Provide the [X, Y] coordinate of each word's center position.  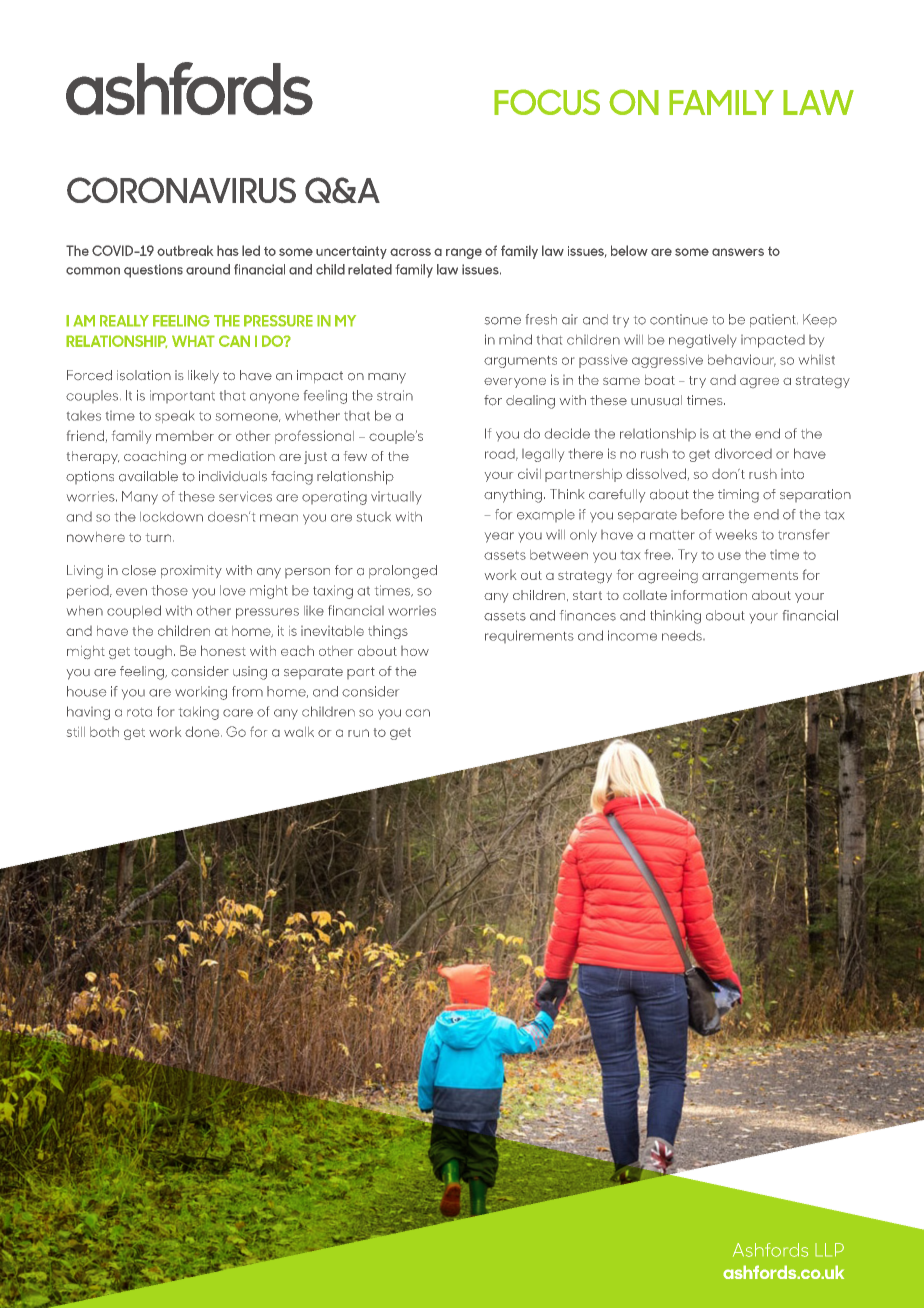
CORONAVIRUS [181, 190]
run [358, 733]
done [203, 731]
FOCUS [547, 102]
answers [738, 252]
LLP [829, 1250]
